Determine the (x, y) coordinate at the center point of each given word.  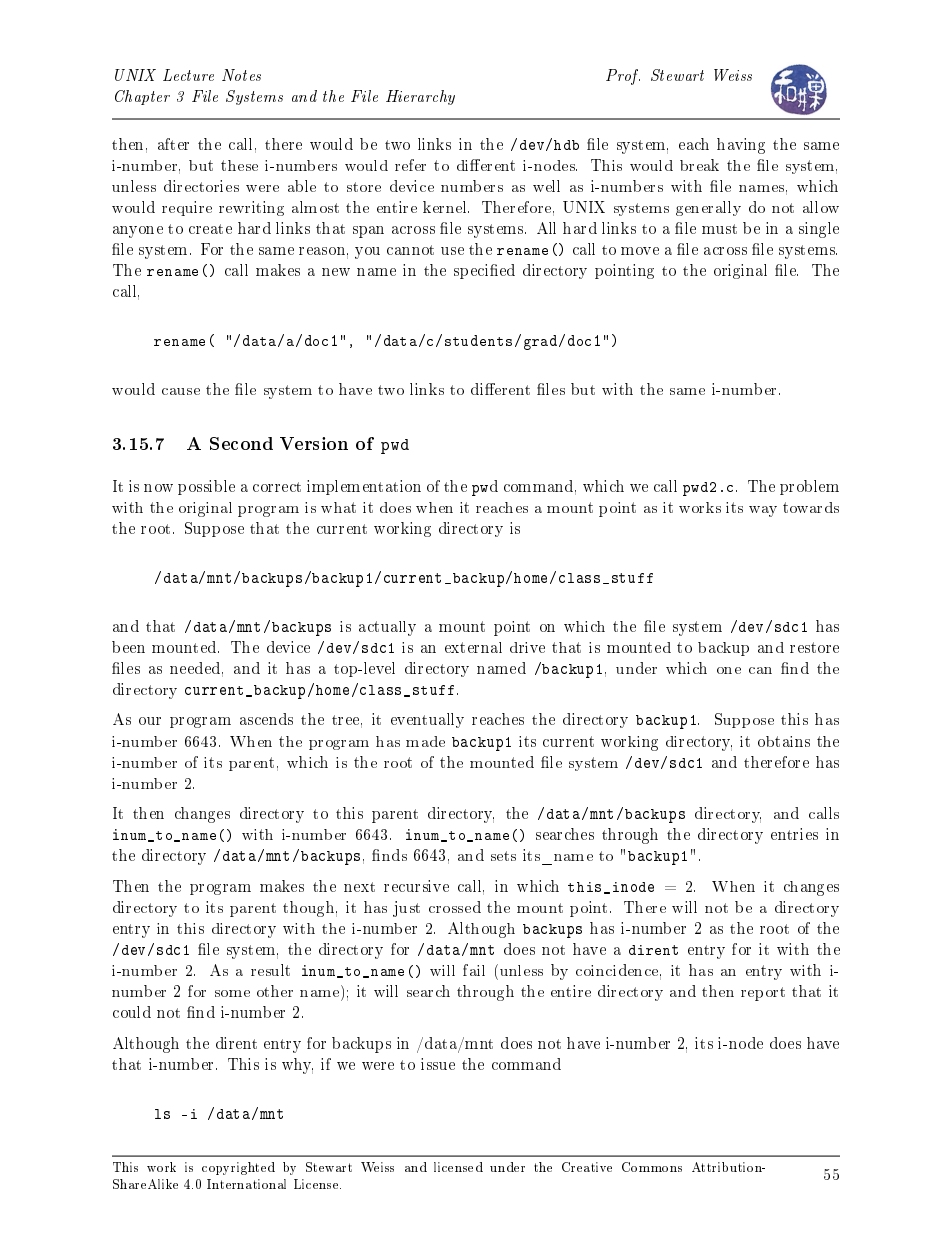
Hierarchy (420, 97)
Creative (587, 1167)
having (741, 146)
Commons (652, 1167)
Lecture (188, 75)
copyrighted (238, 1168)
